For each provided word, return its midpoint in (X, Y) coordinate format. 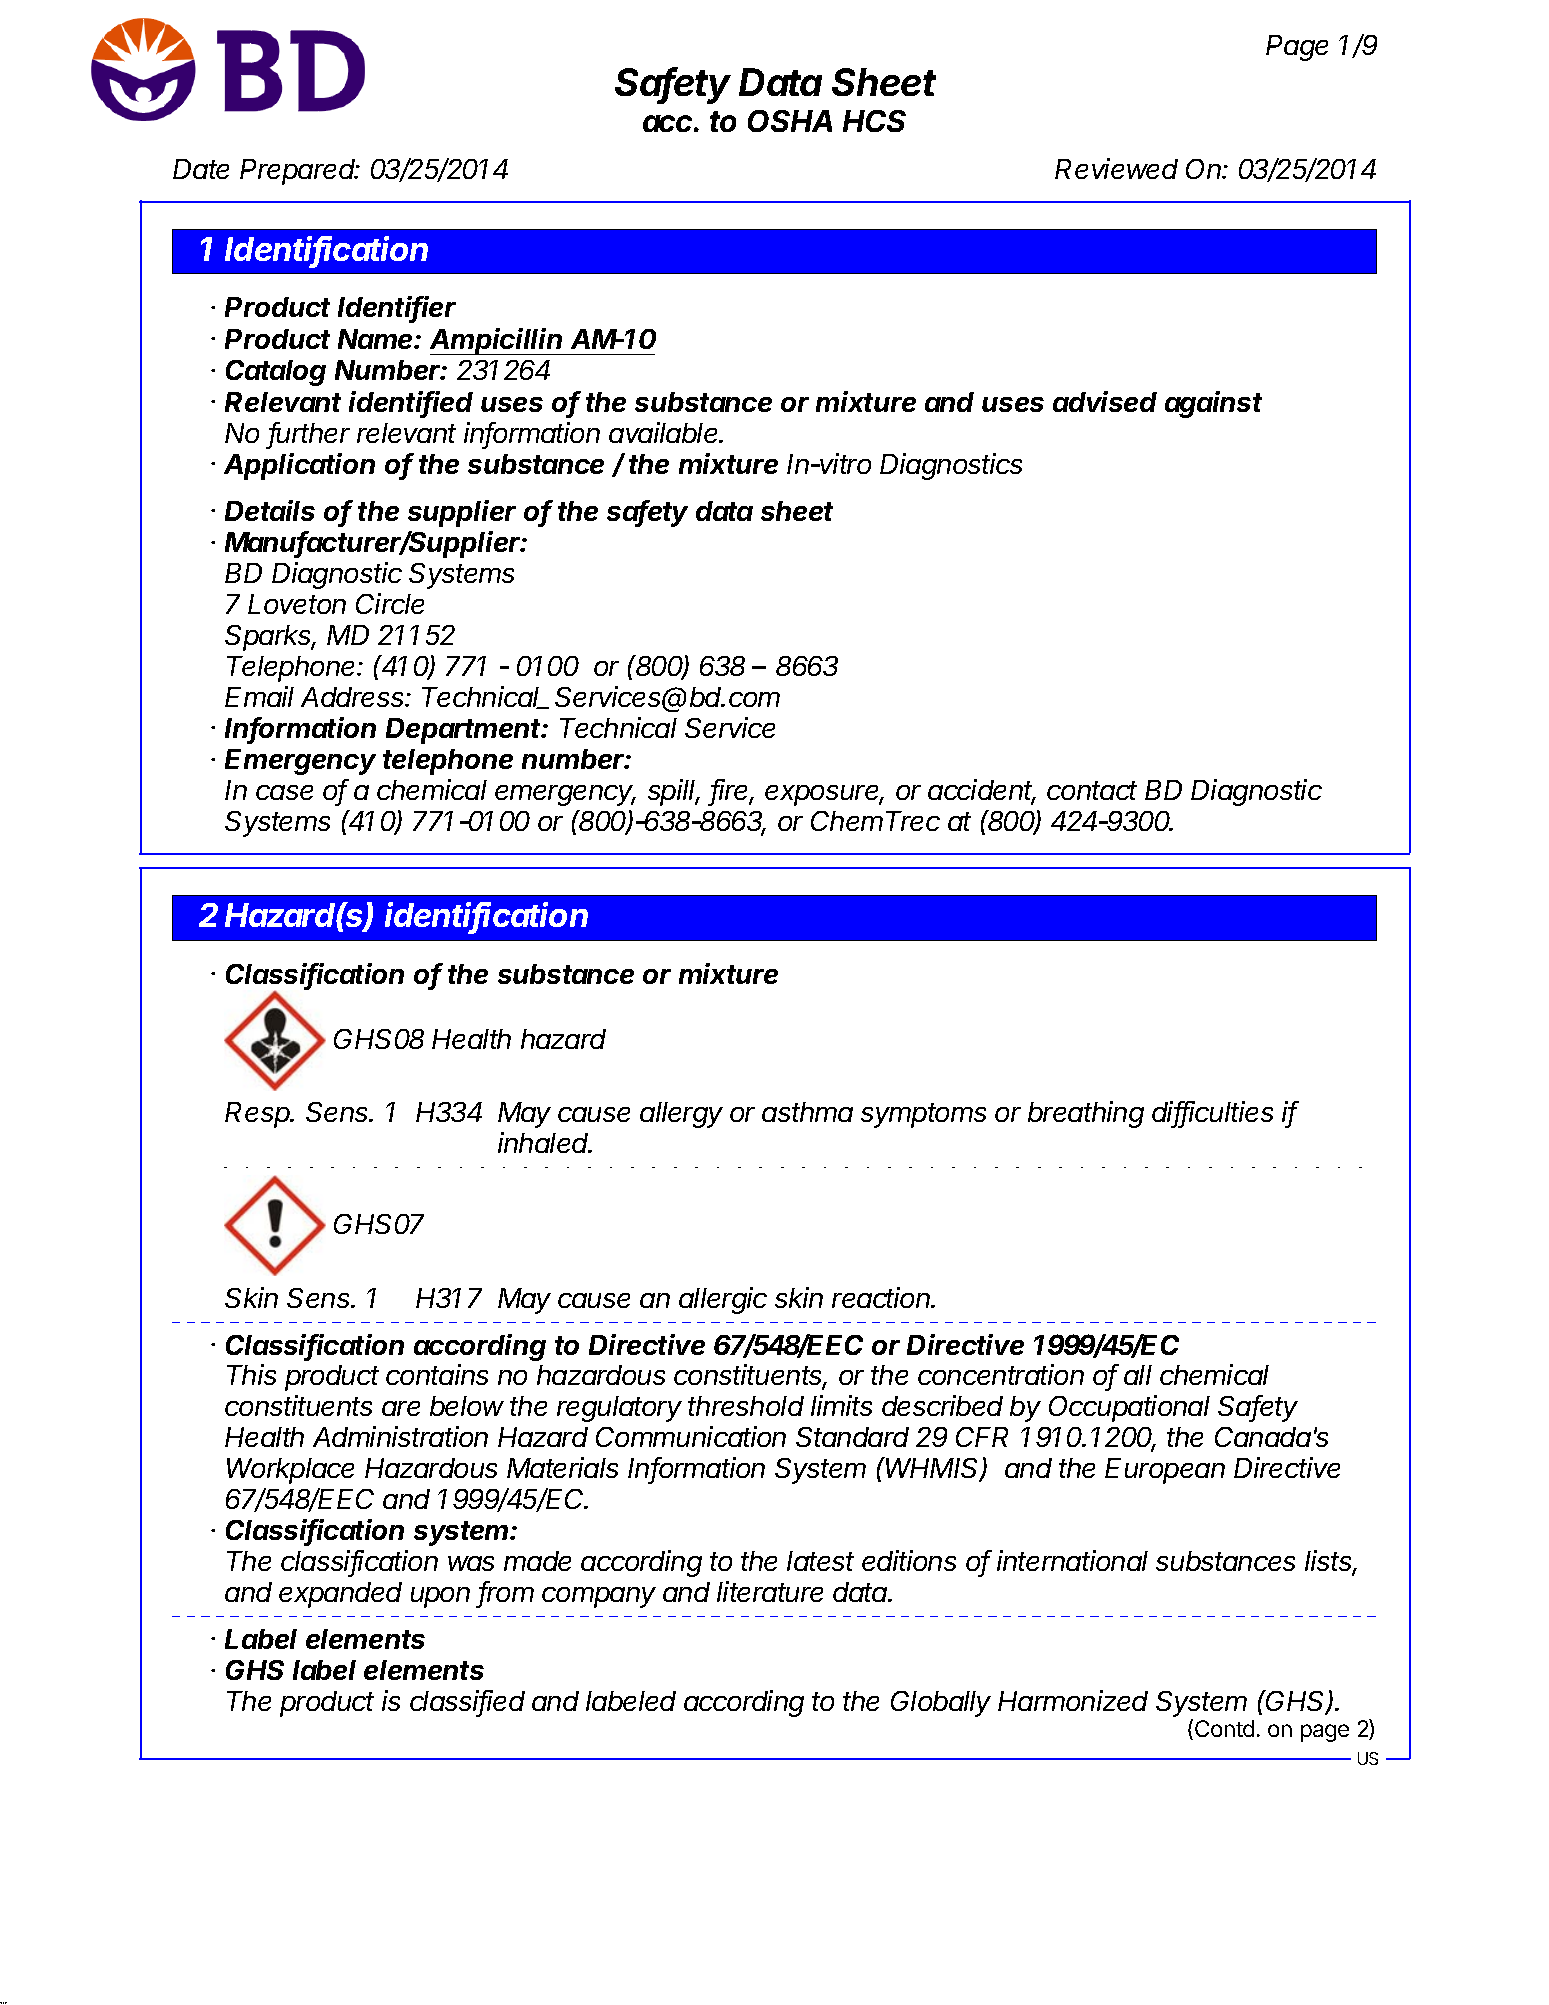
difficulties (1212, 1113)
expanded (340, 1595)
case (284, 792)
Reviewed (1116, 168)
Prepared (299, 172)
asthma (807, 1112)
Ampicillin (498, 341)
